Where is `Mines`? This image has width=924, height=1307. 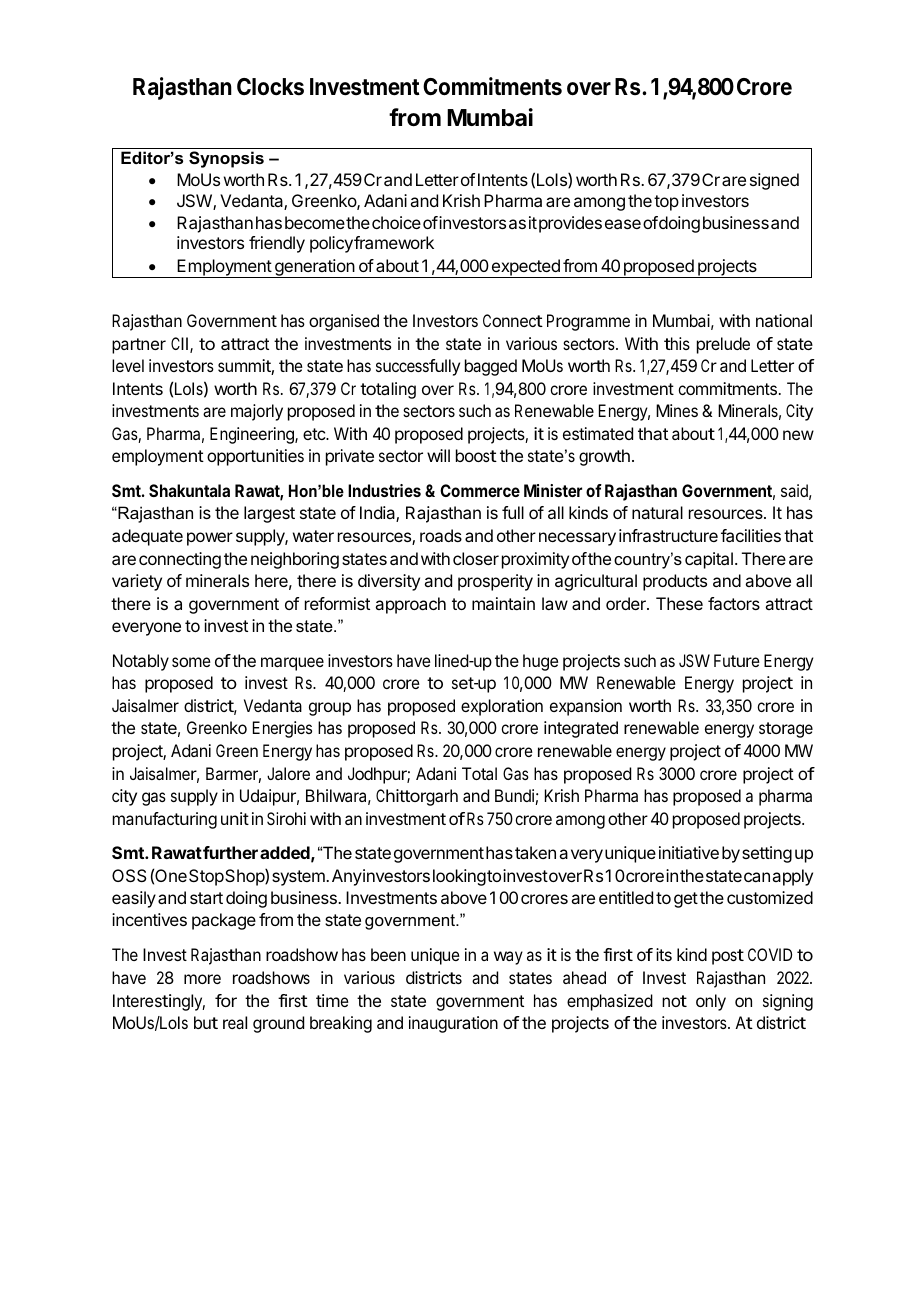
Mines is located at coordinates (677, 410).
